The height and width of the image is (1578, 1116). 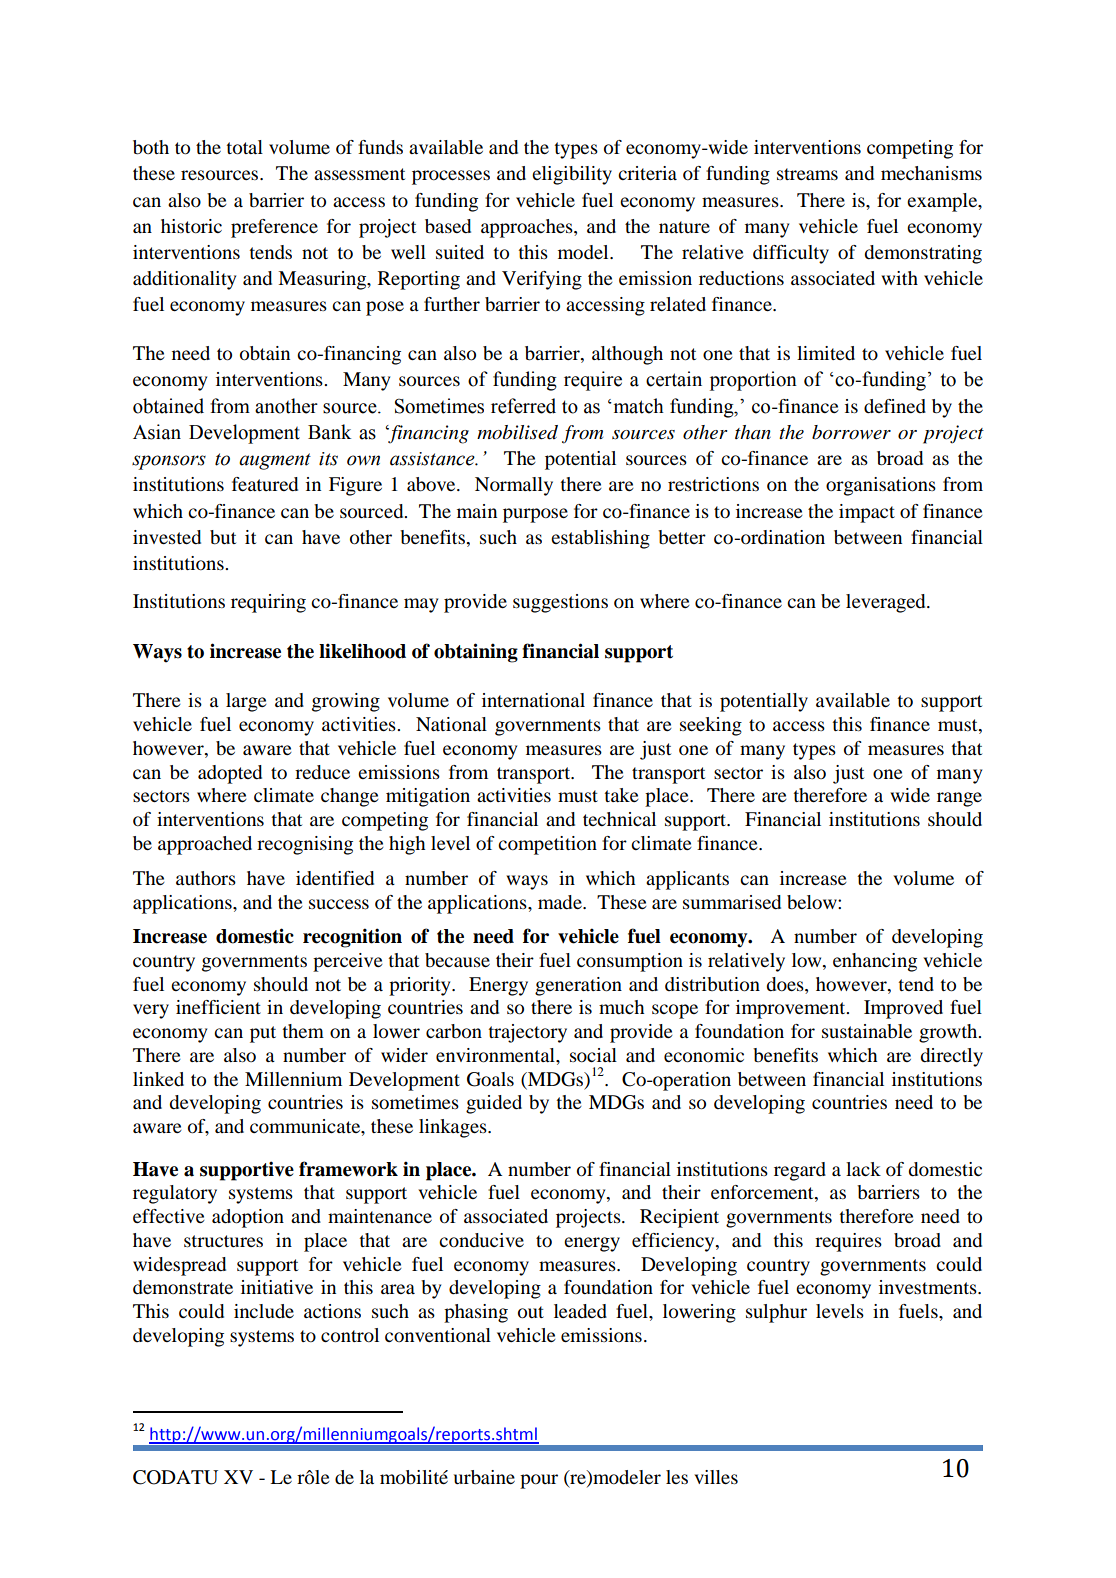 What do you see at coordinates (959, 799) in the image?
I see `range` at bounding box center [959, 799].
